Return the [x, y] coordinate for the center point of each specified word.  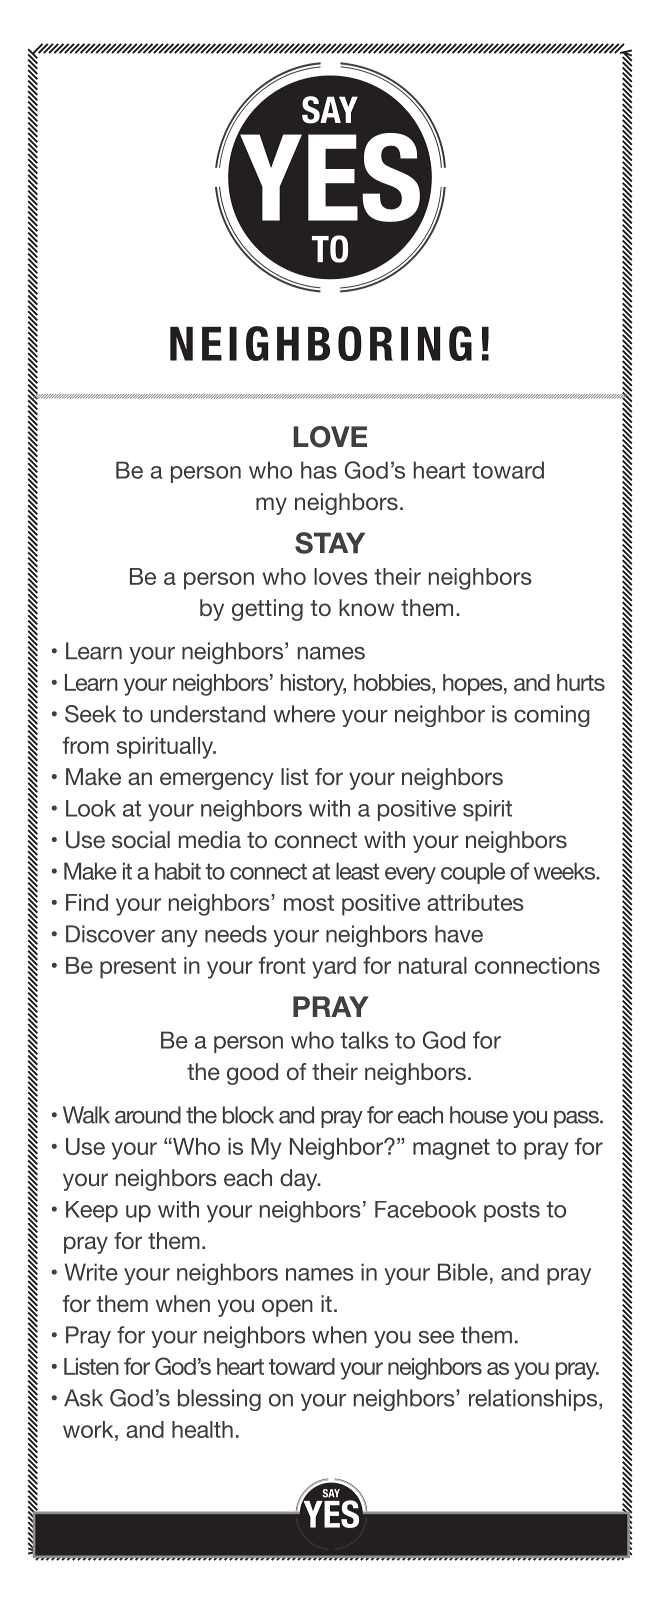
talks [364, 1040]
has [319, 470]
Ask [83, 1398]
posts [512, 1211]
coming [552, 716]
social [141, 839]
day [300, 1180]
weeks [566, 871]
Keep [92, 1211]
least [357, 871]
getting [267, 610]
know [366, 607]
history [313, 685]
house [479, 1115]
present [138, 968]
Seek [90, 714]
